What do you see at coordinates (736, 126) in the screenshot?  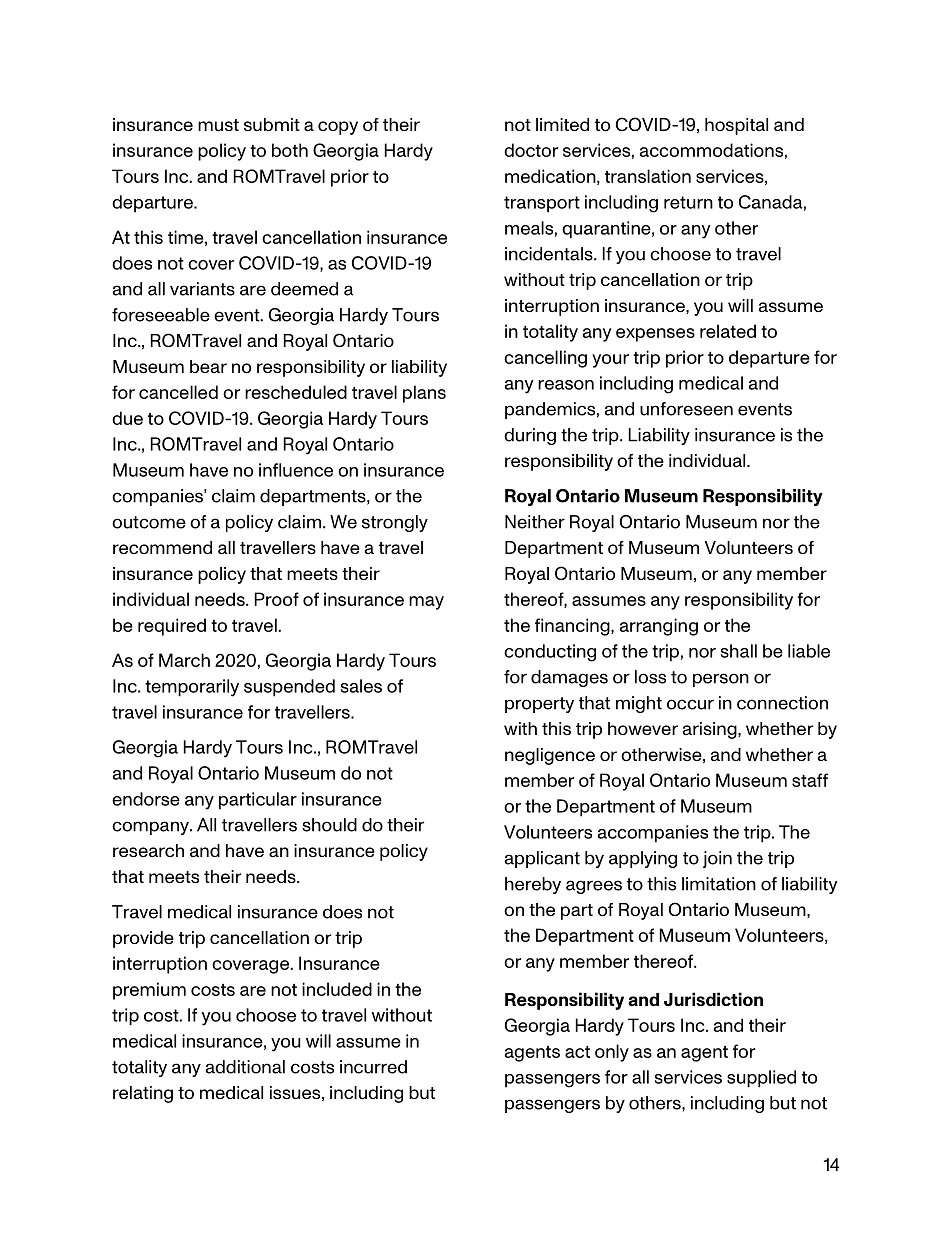 I see `hospital` at bounding box center [736, 126].
